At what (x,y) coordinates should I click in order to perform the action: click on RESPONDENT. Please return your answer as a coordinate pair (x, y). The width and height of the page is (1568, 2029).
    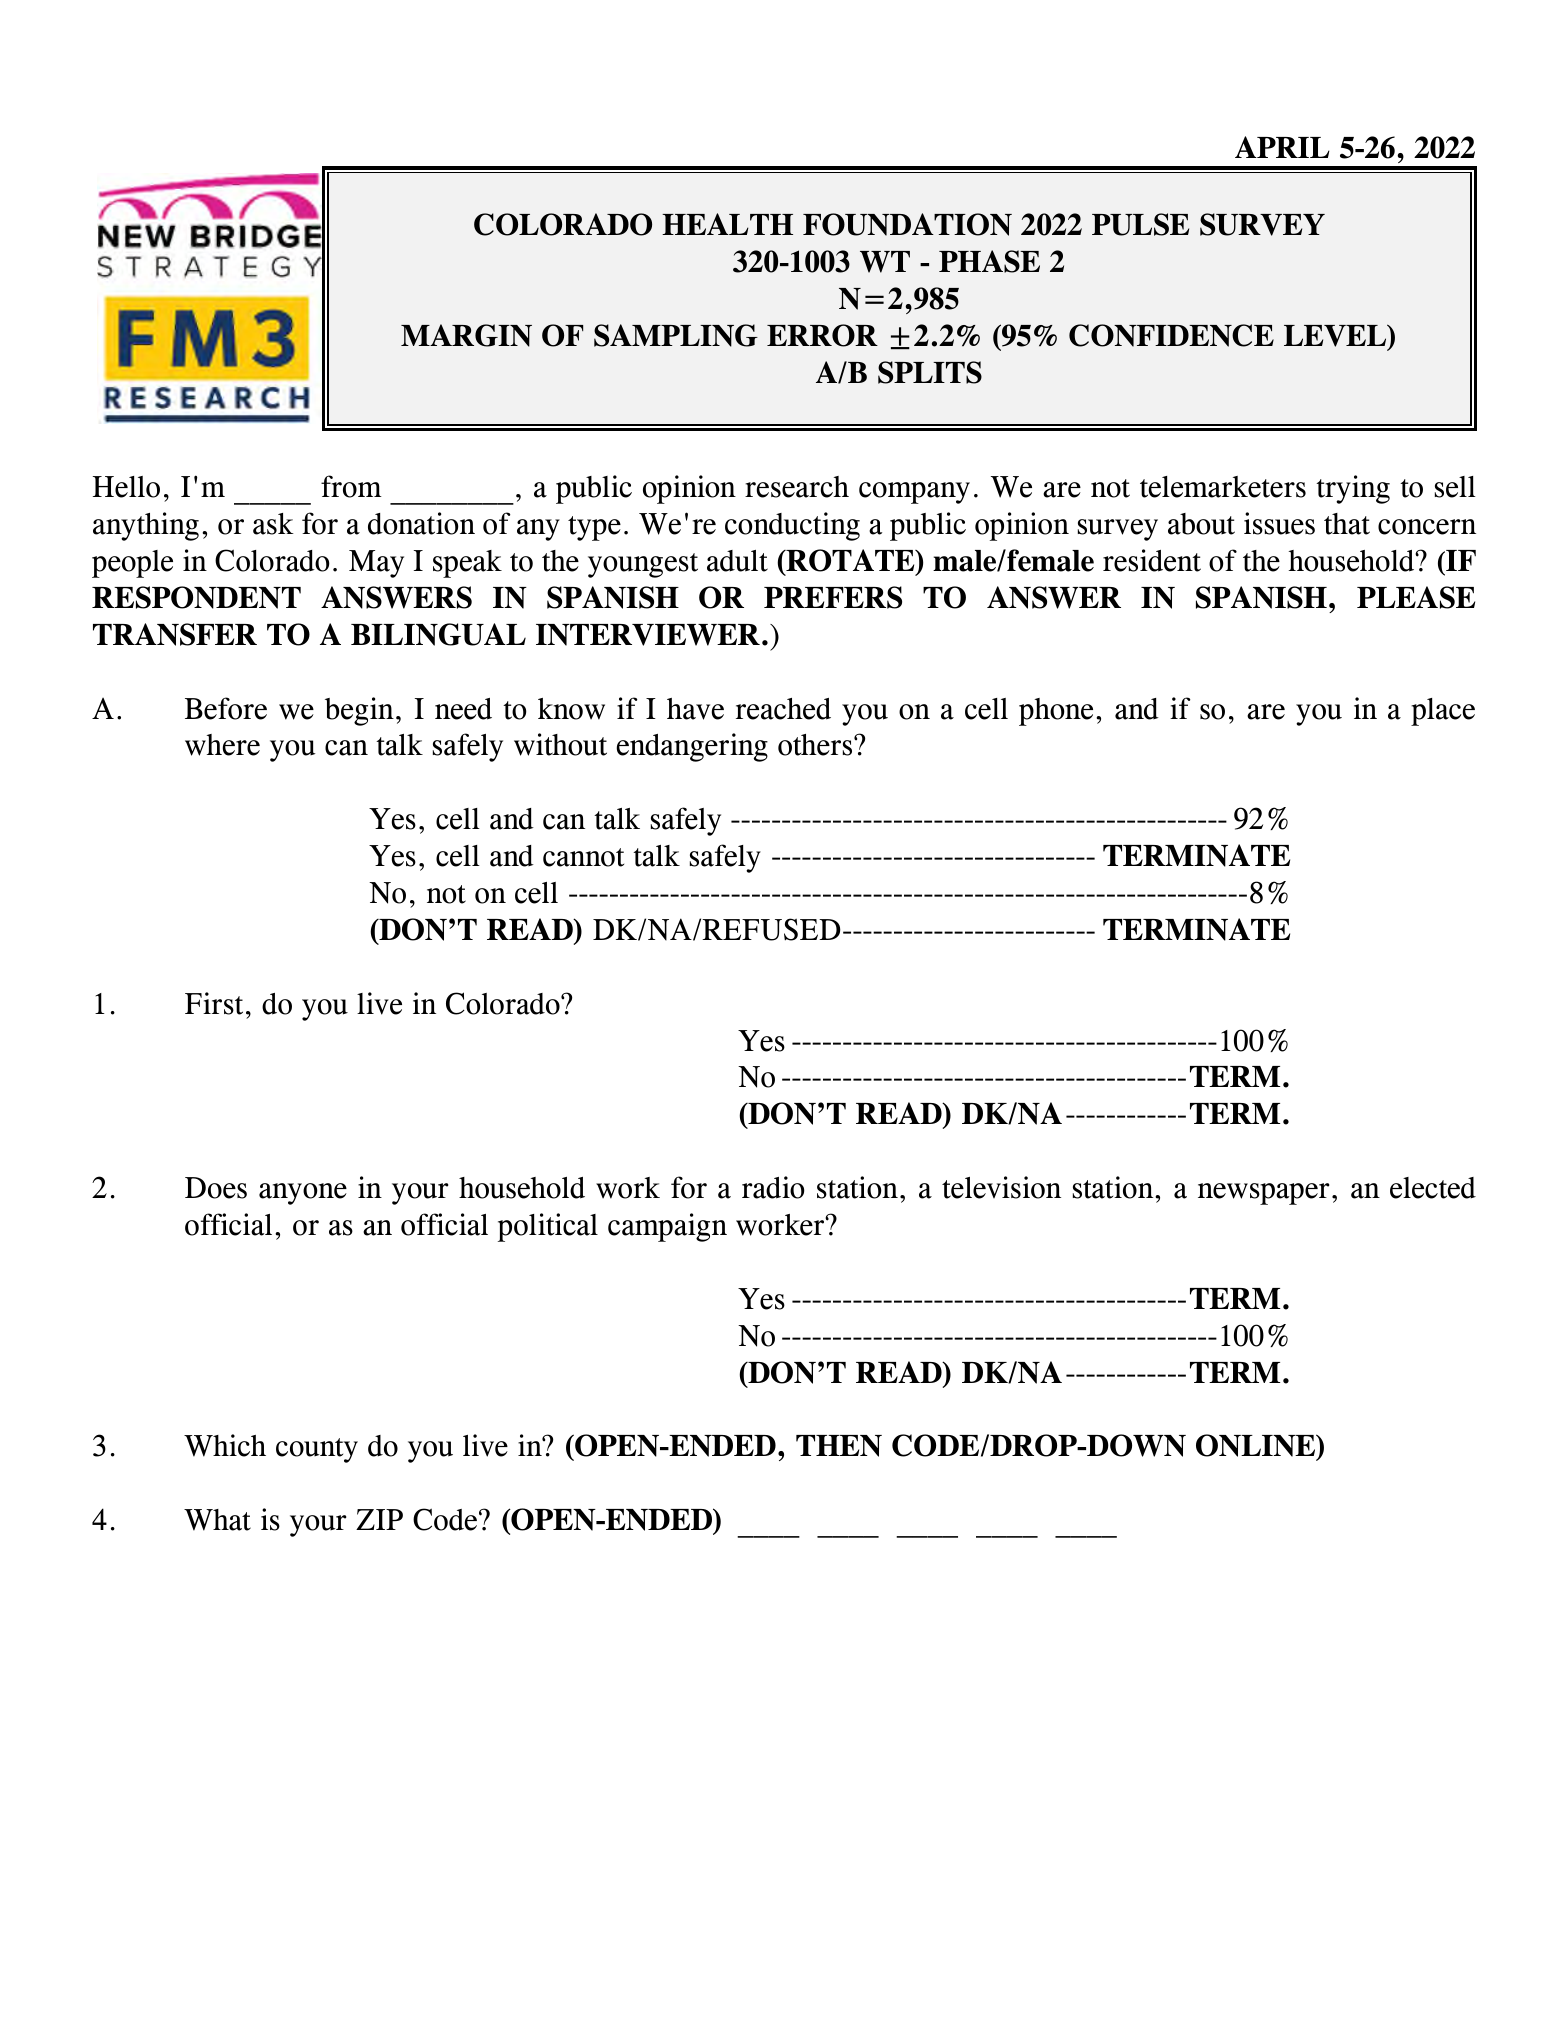
    Looking at the image, I should click on (196, 597).
